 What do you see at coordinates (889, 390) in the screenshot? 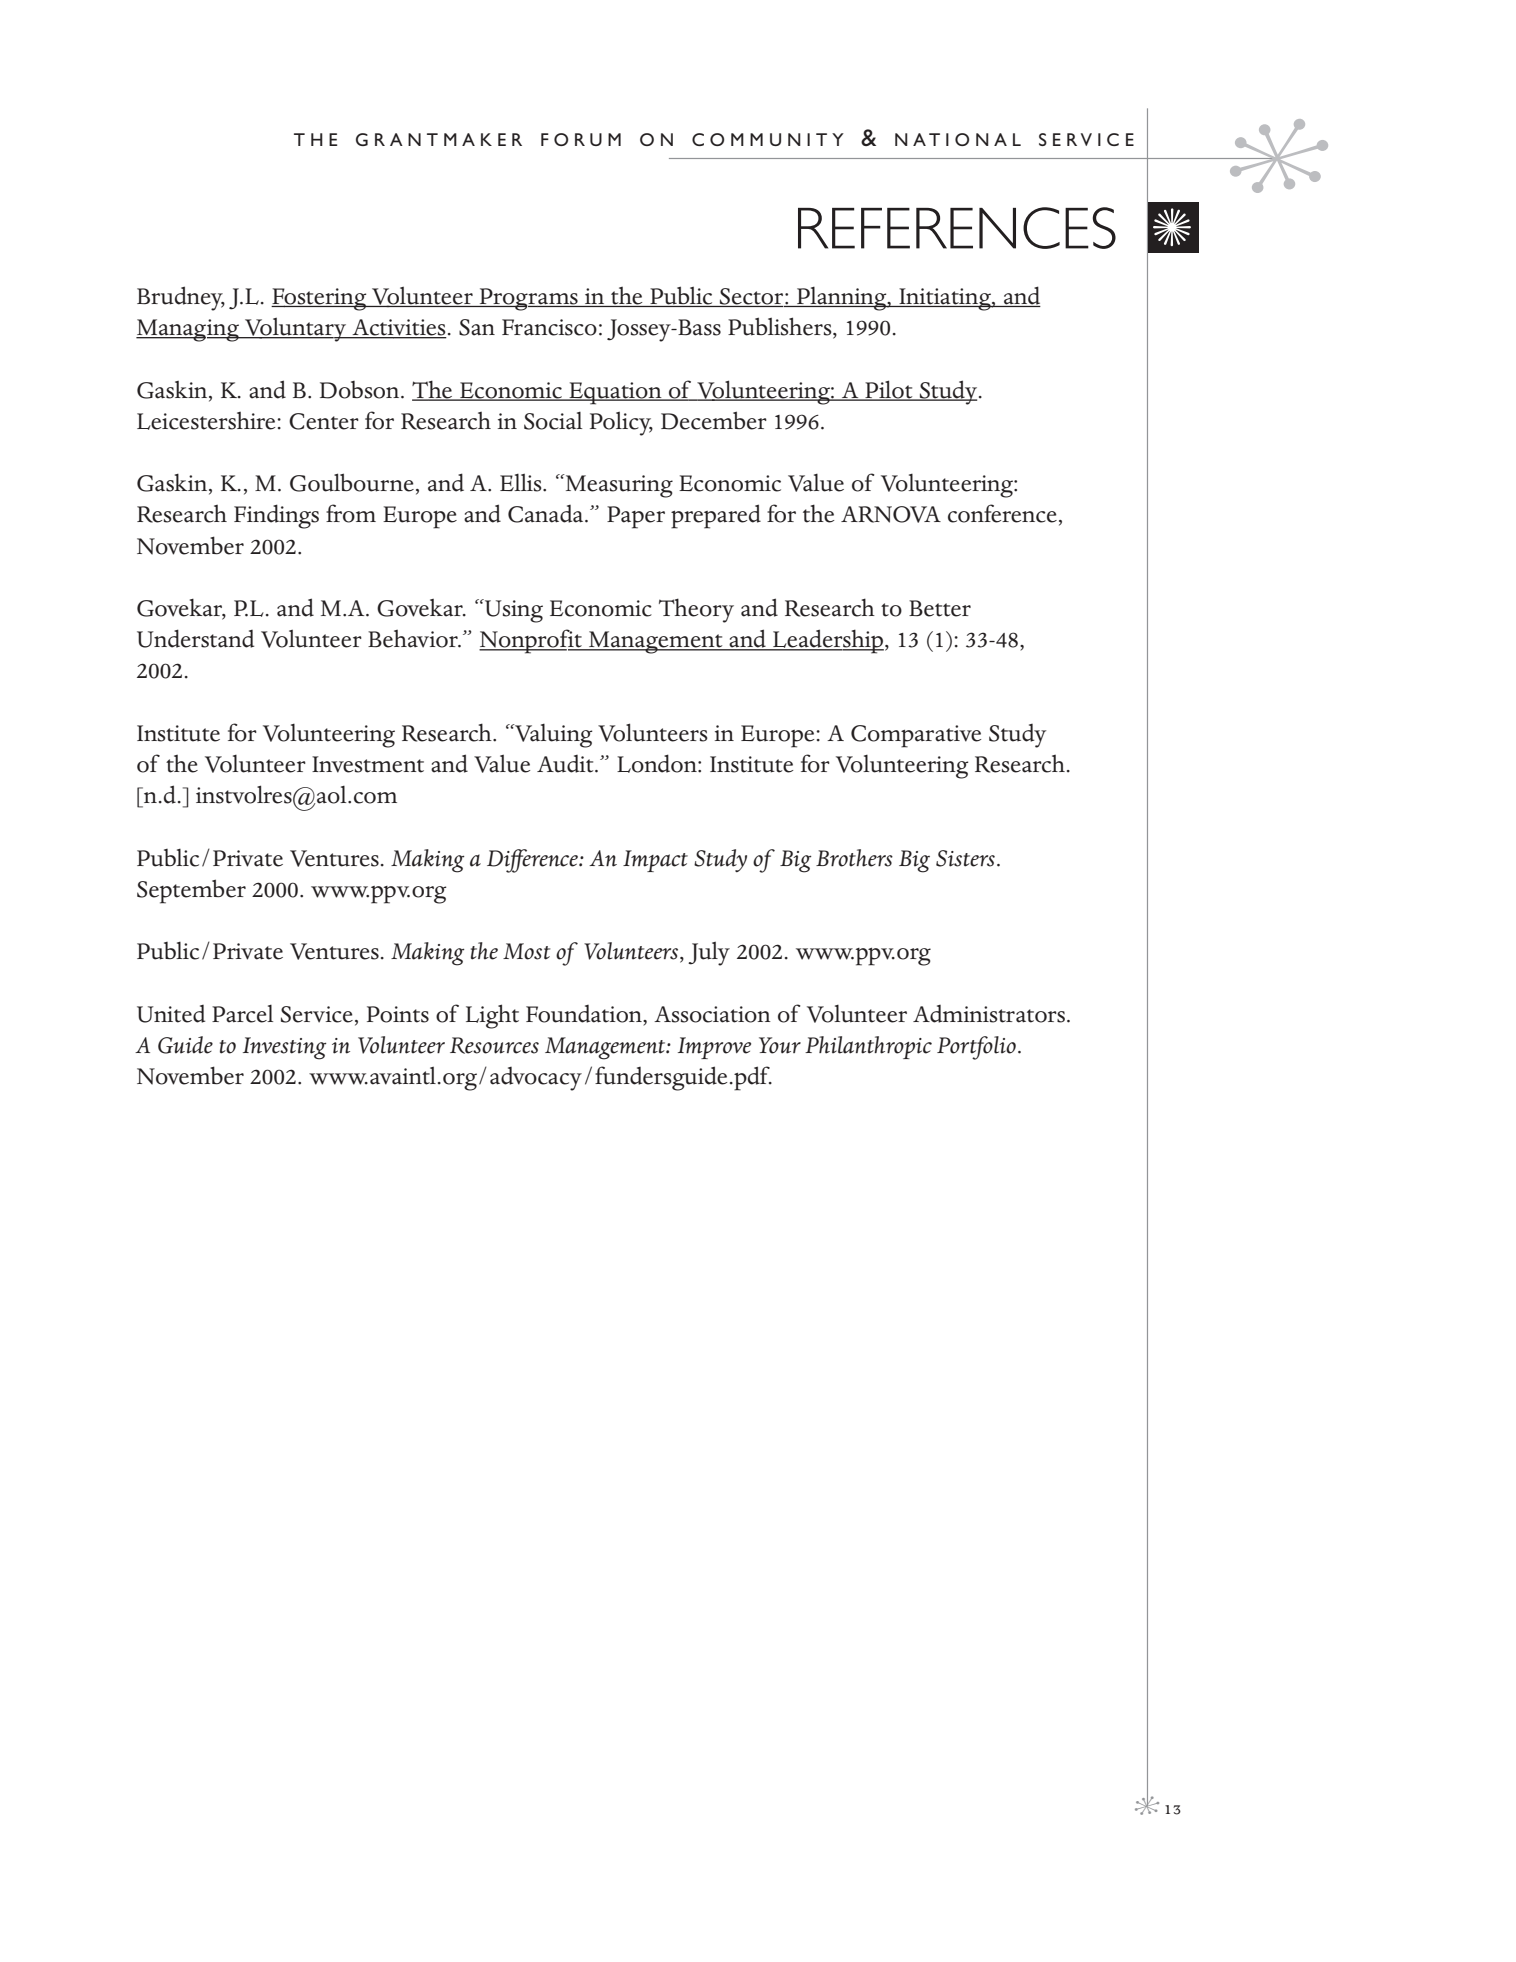
I see `Pilot` at bounding box center [889, 390].
